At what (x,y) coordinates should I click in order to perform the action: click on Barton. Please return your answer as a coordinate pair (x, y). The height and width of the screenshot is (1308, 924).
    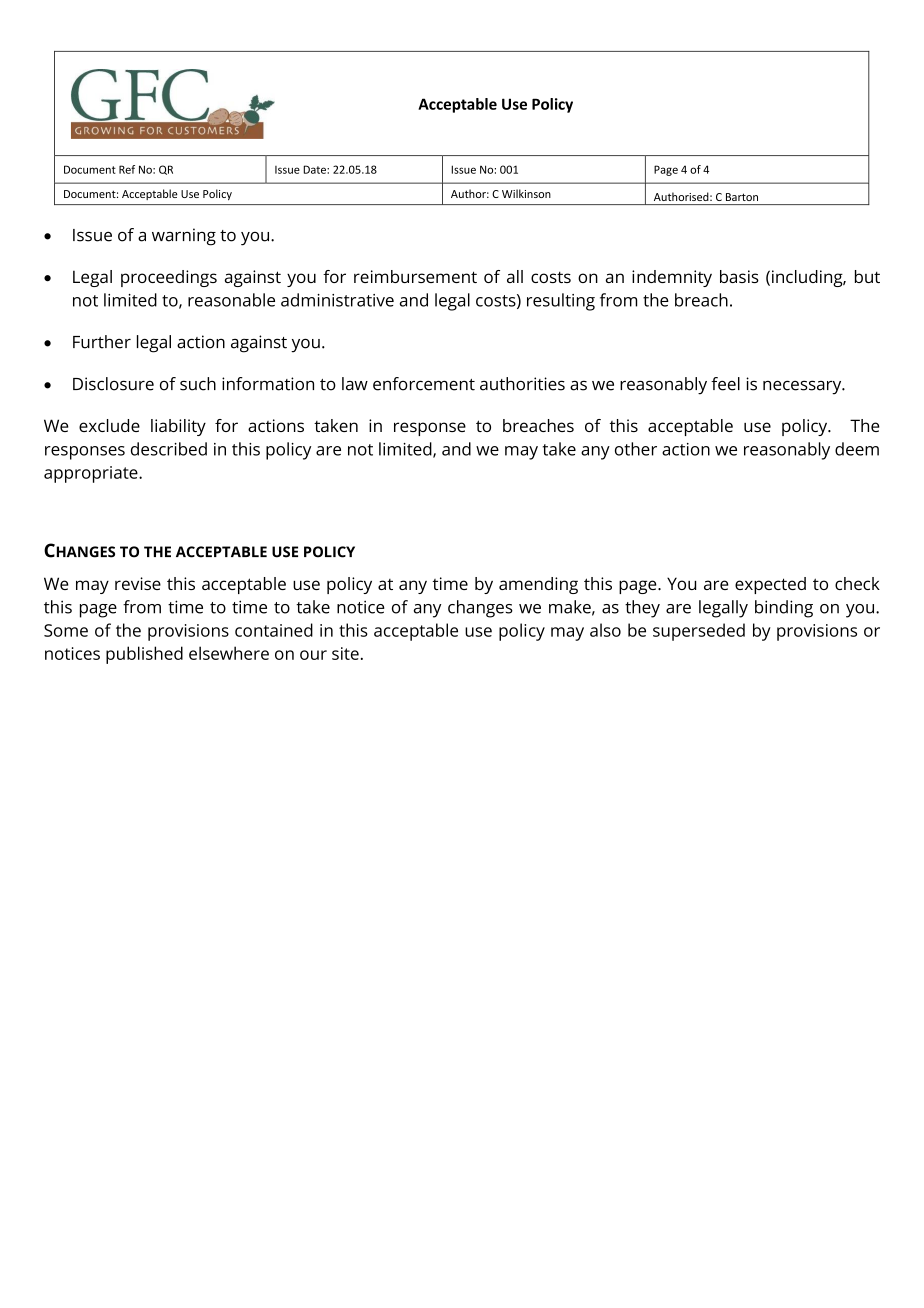
    Looking at the image, I should click on (742, 197).
